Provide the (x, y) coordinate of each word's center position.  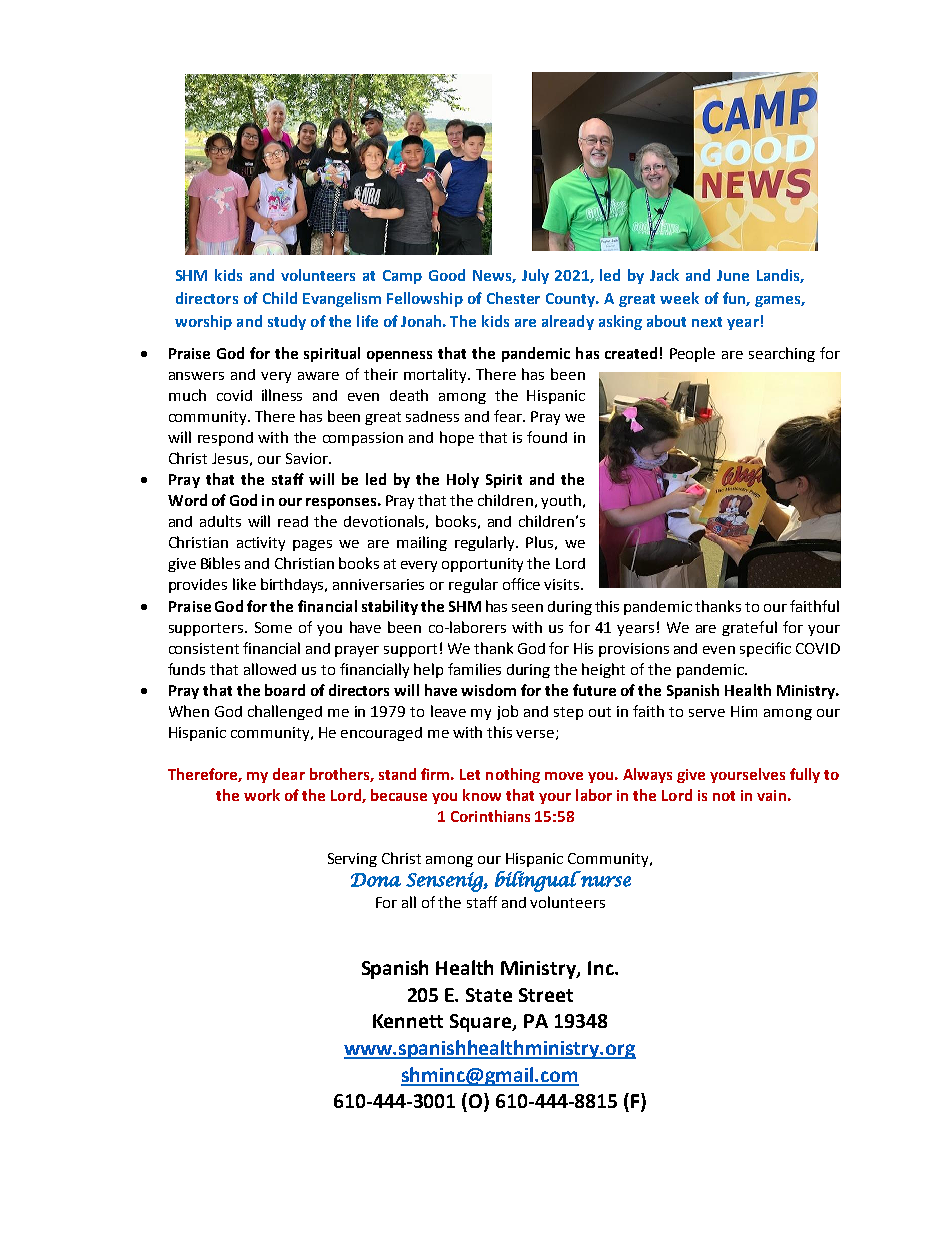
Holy (463, 480)
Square (482, 1023)
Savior (308, 458)
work (262, 795)
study (287, 322)
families (474, 669)
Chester (513, 298)
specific (765, 649)
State (489, 995)
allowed (270, 669)
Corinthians (490, 816)
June (733, 275)
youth (561, 501)
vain (771, 795)
